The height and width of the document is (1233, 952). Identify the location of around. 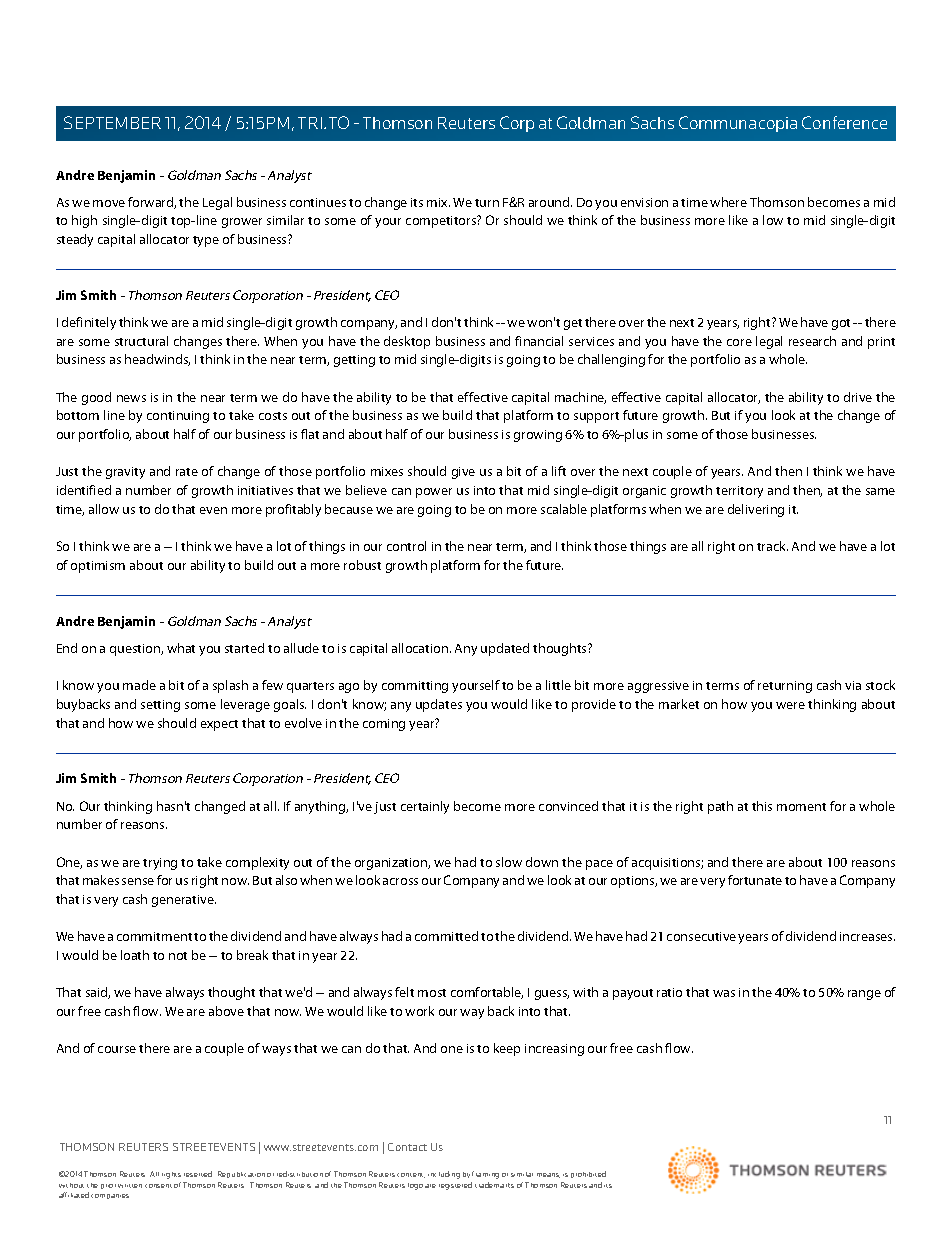
(550, 202).
